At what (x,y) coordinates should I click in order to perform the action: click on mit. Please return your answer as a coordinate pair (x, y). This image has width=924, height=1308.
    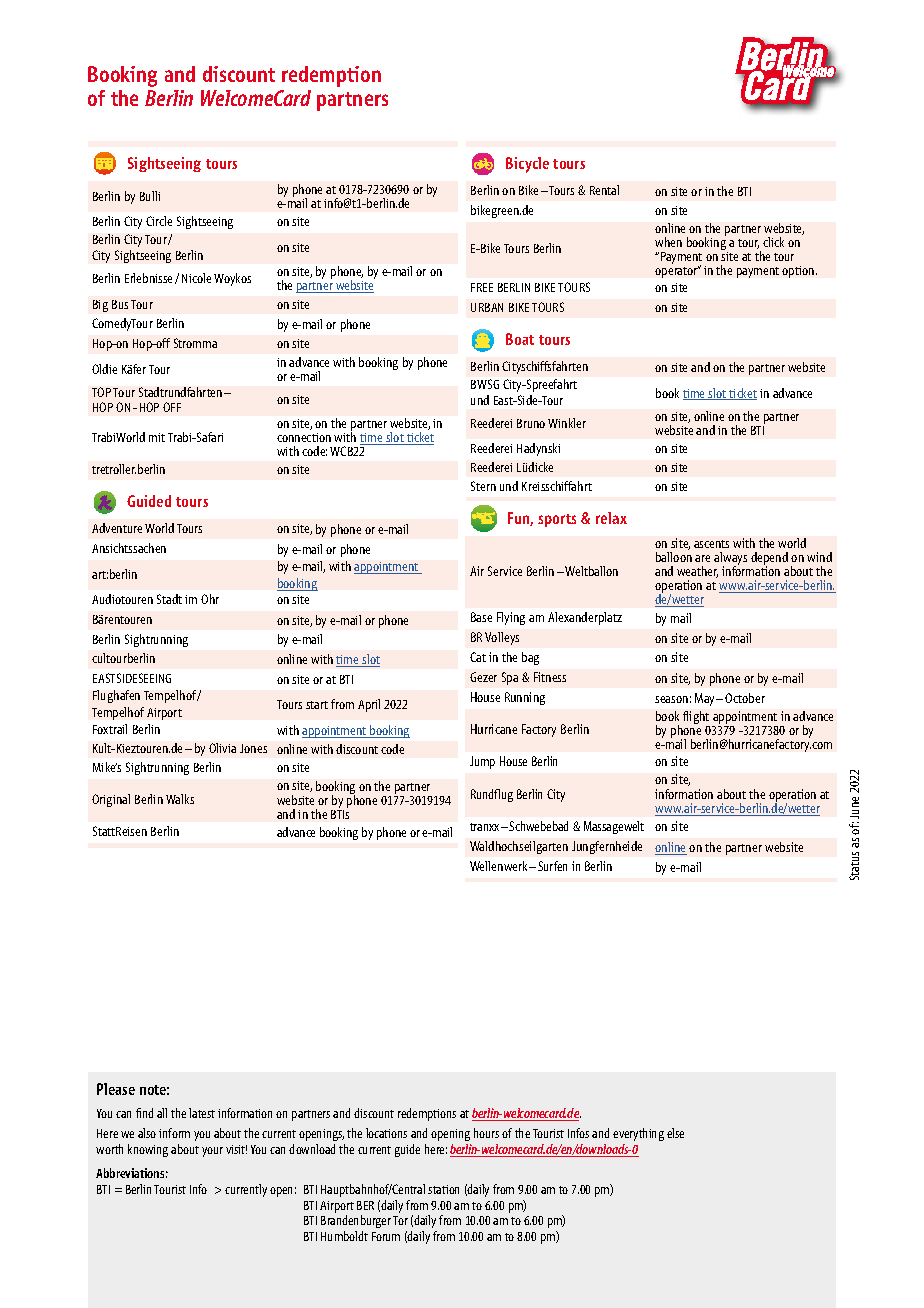
    Looking at the image, I should click on (157, 437).
